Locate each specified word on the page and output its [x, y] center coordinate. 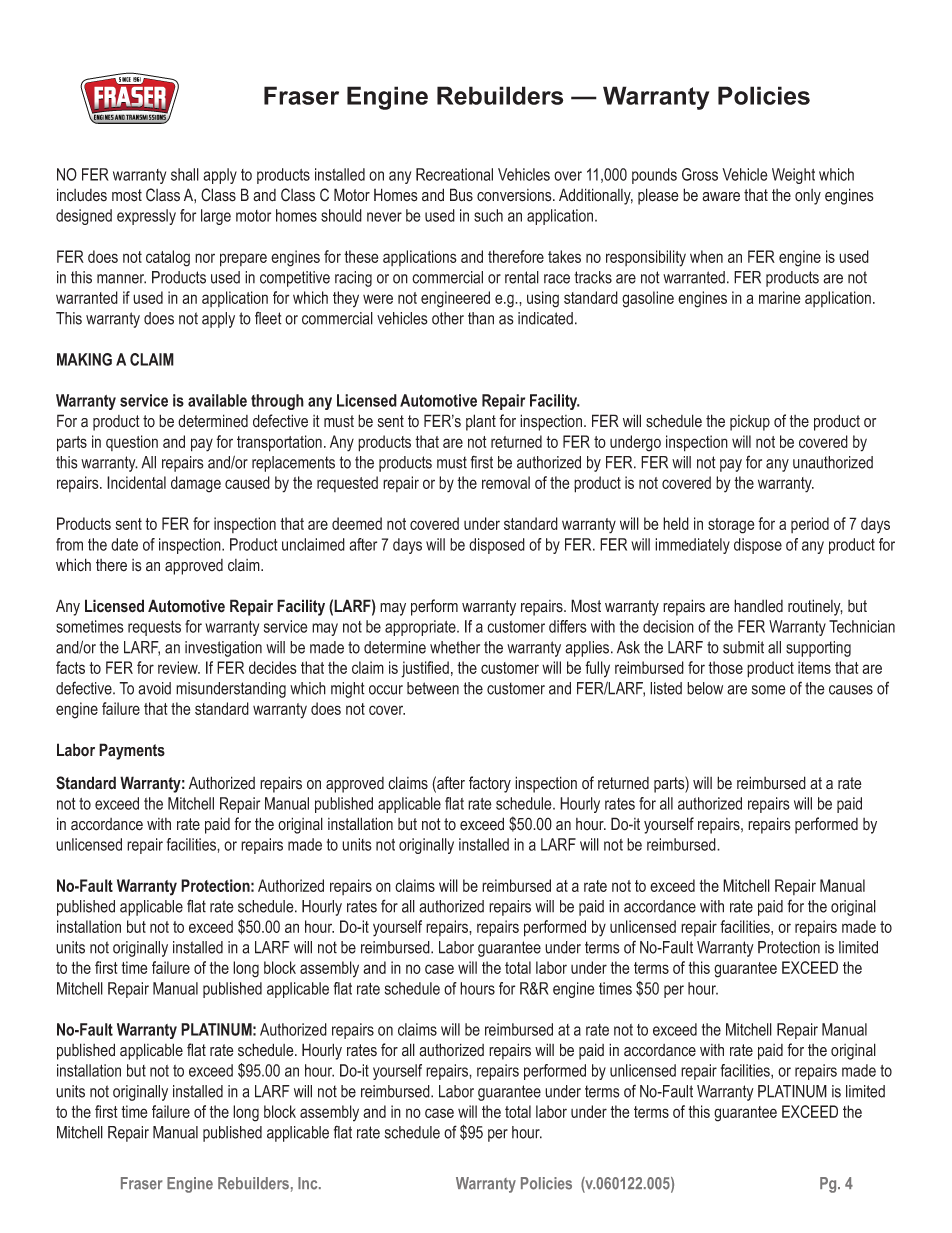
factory [490, 784]
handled [758, 606]
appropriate [421, 628]
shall [185, 174]
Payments [132, 751]
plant [481, 422]
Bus [461, 195]
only [808, 197]
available [217, 400]
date [124, 544]
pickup [750, 423]
